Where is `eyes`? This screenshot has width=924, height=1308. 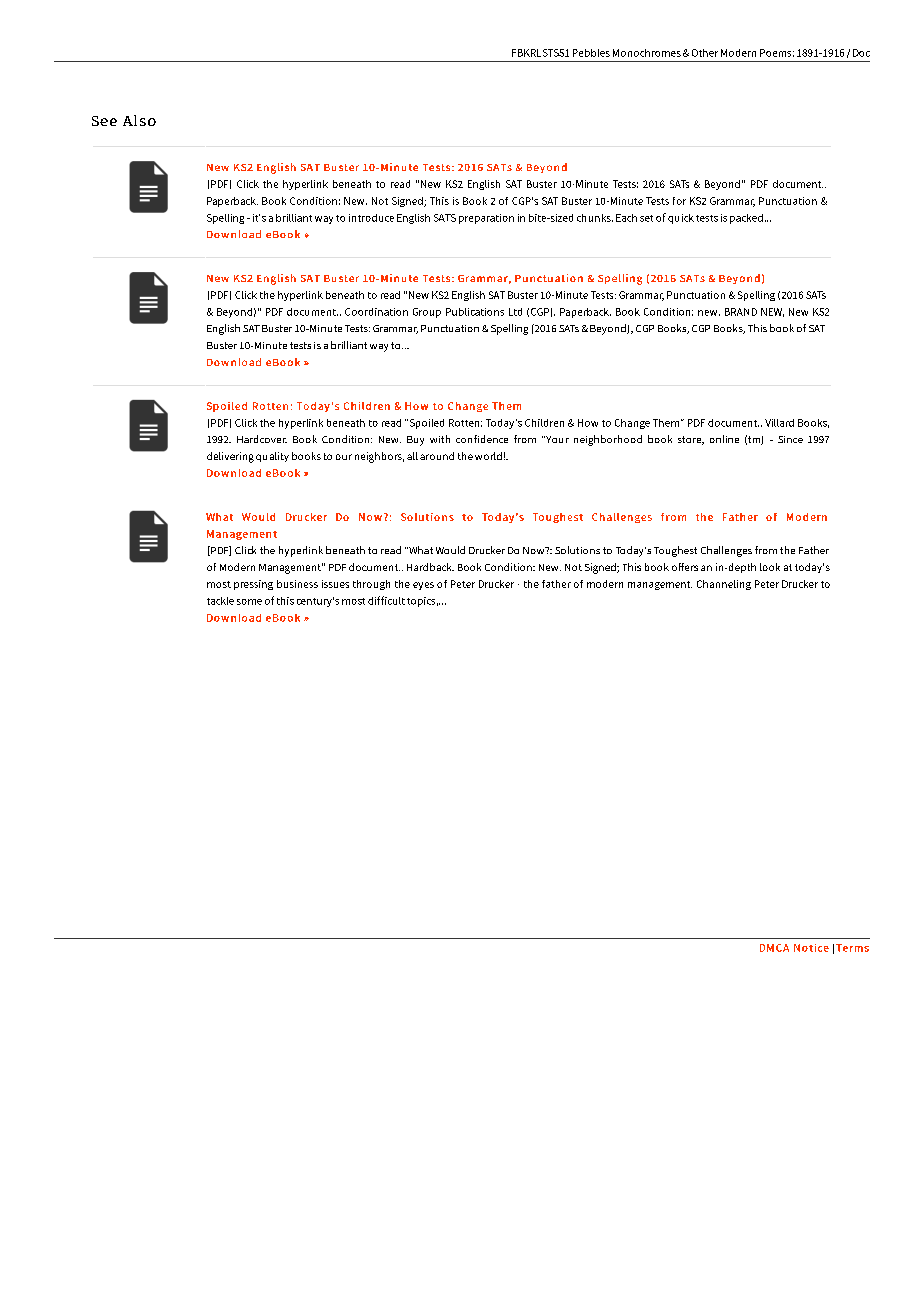 eyes is located at coordinates (423, 586).
